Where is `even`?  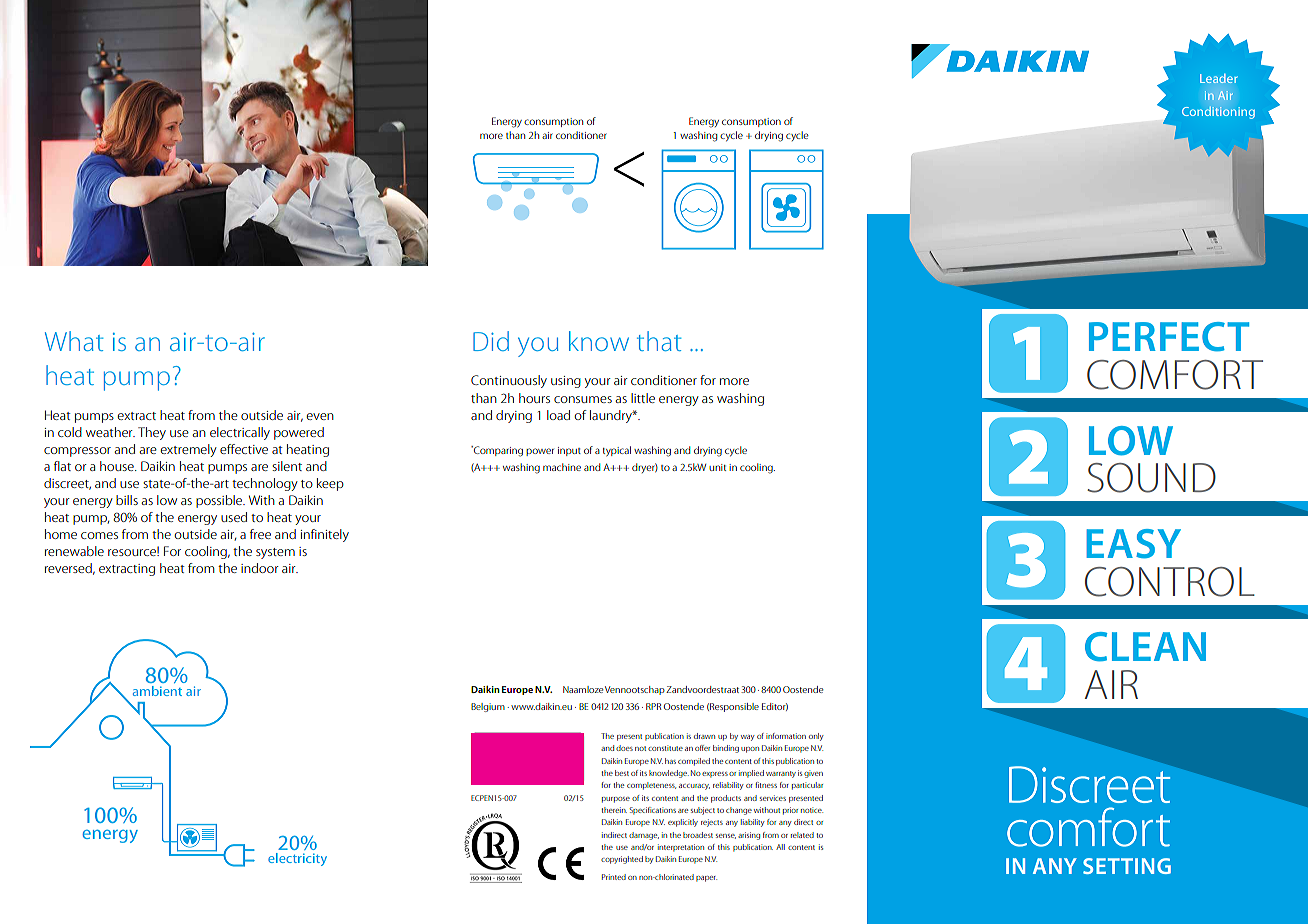
even is located at coordinates (320, 416).
